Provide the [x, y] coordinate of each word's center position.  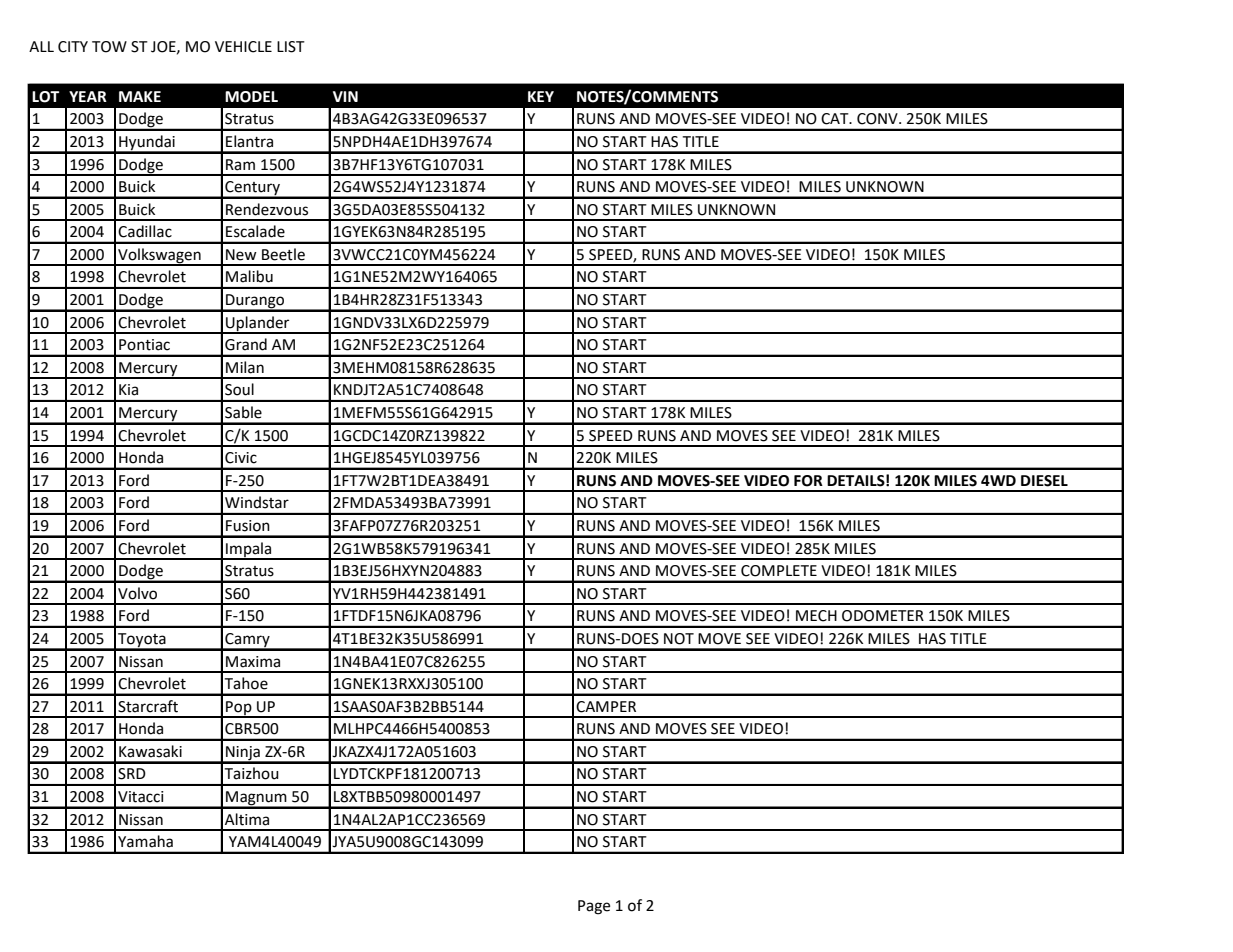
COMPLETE [779, 571]
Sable [243, 412]
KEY [541, 96]
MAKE [140, 96]
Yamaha [145, 841]
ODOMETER [883, 616]
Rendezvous [267, 209]
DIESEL [1044, 481]
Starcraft [148, 706]
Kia [128, 390]
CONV [878, 119]
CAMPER [606, 707]
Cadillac [145, 231]
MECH [816, 616]
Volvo [137, 593]
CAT [836, 119]
